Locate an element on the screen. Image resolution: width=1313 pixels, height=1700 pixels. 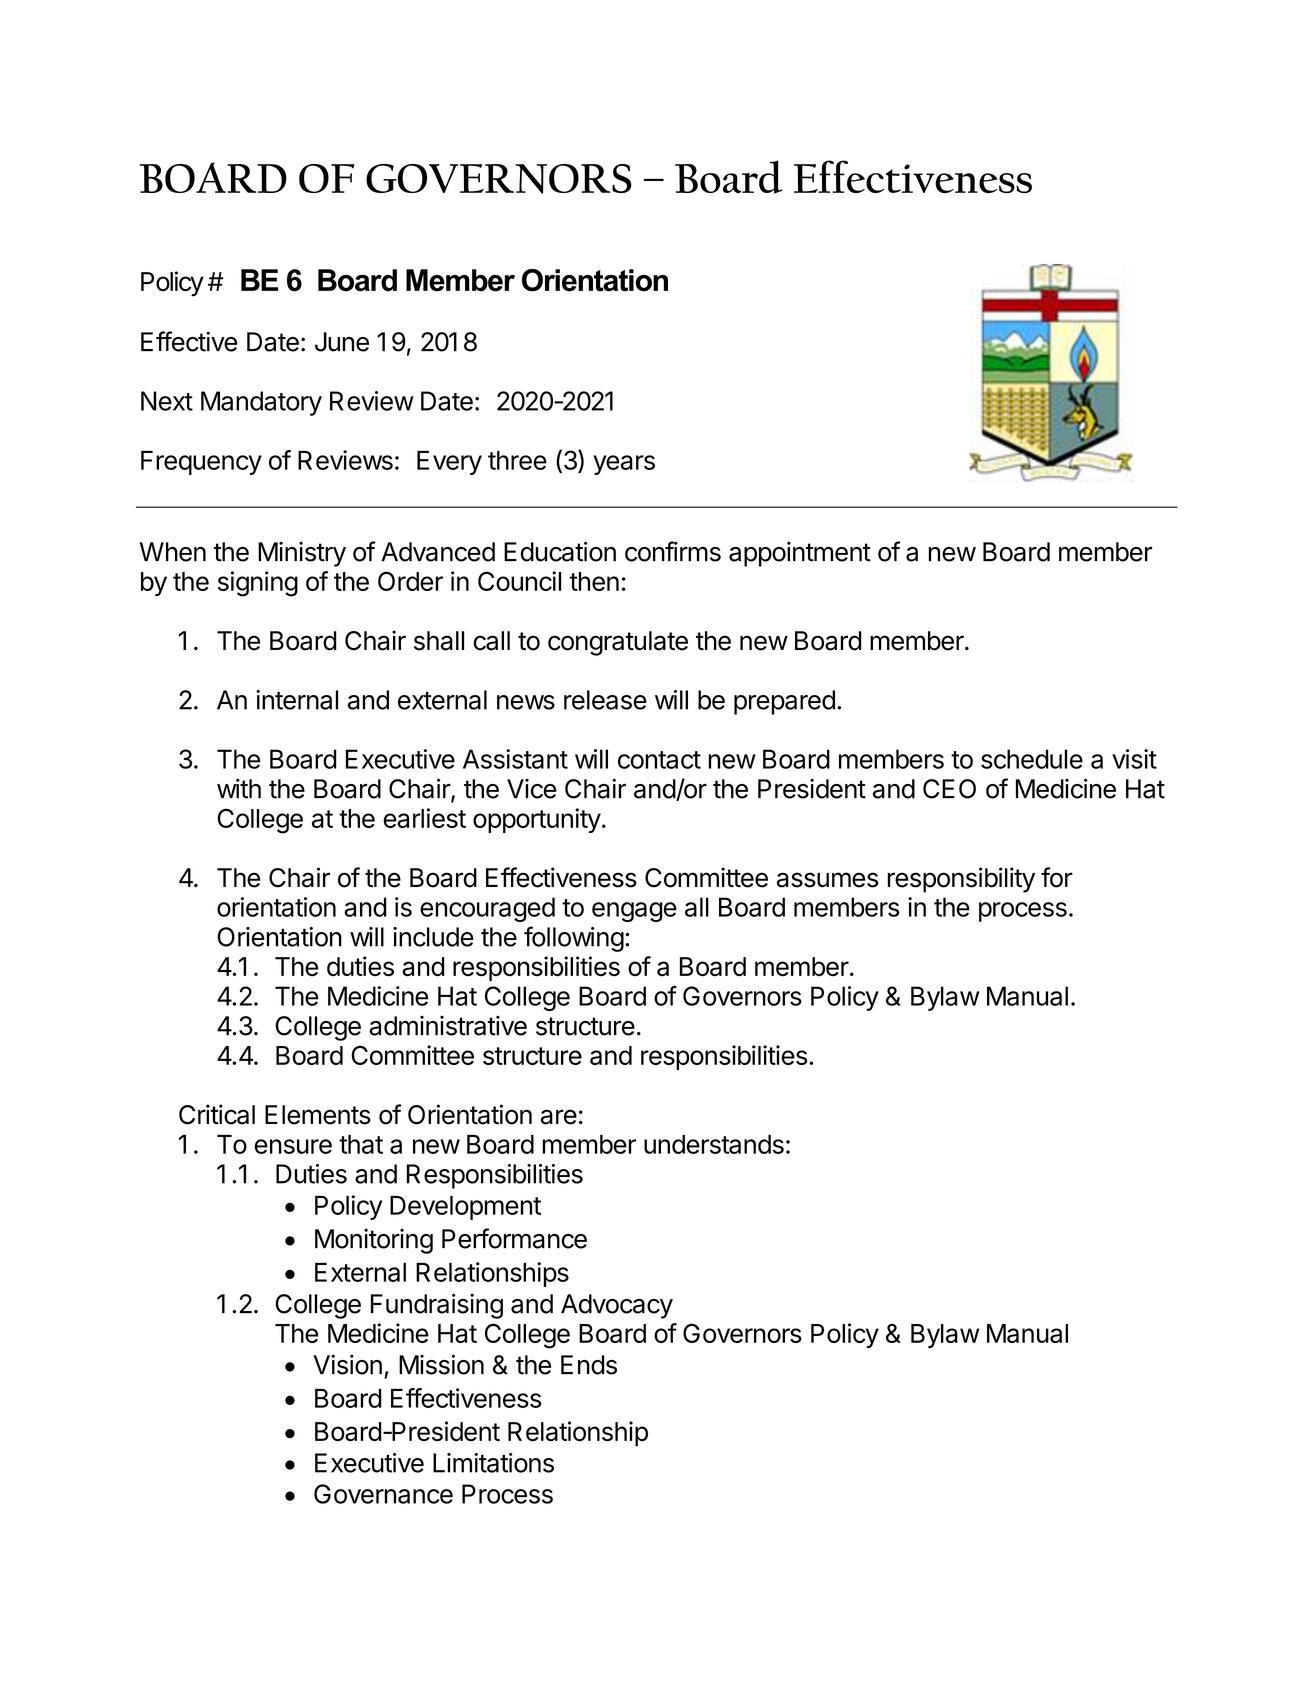
appointment is located at coordinates (800, 554).
